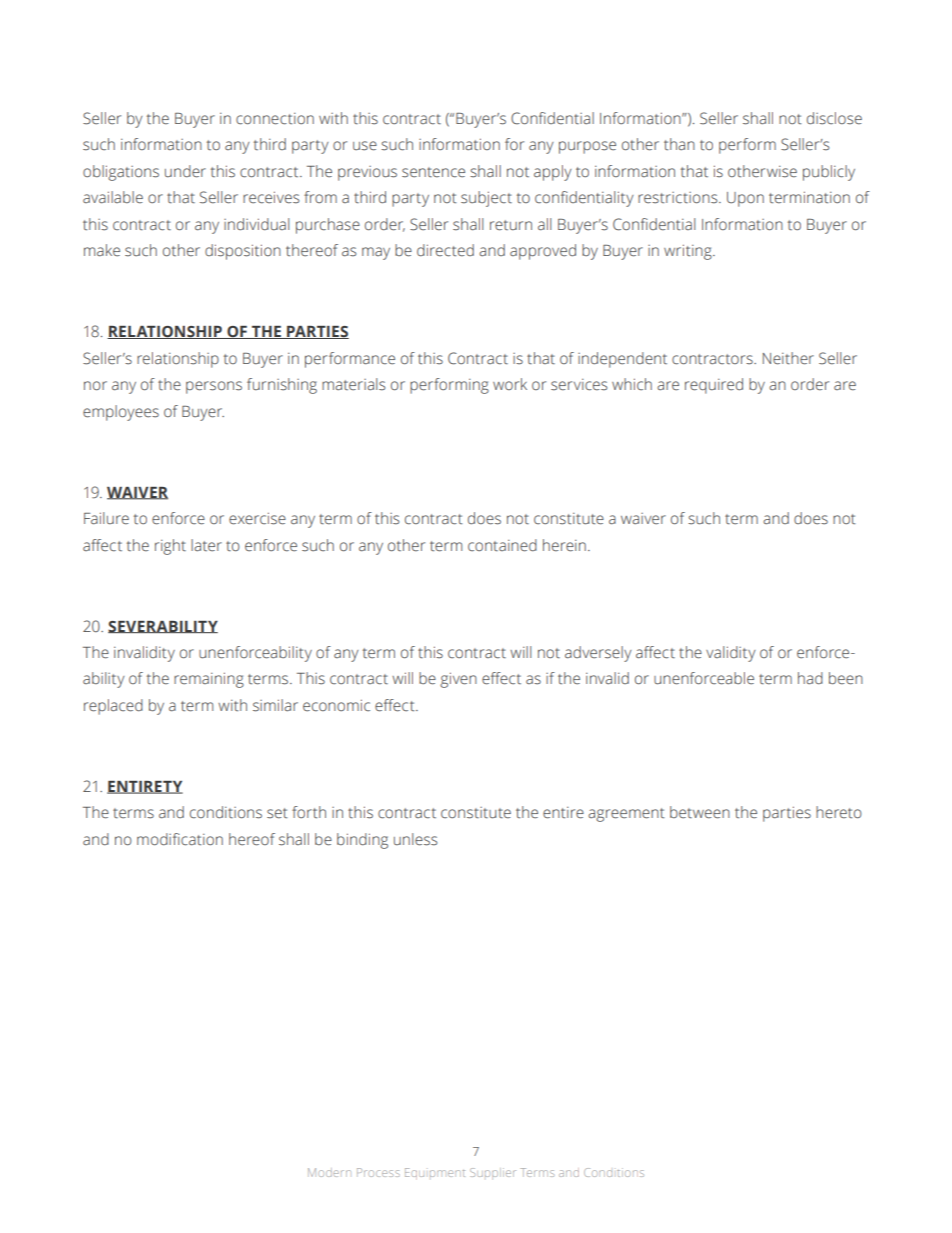  I want to click on Upon, so click(745, 199).
